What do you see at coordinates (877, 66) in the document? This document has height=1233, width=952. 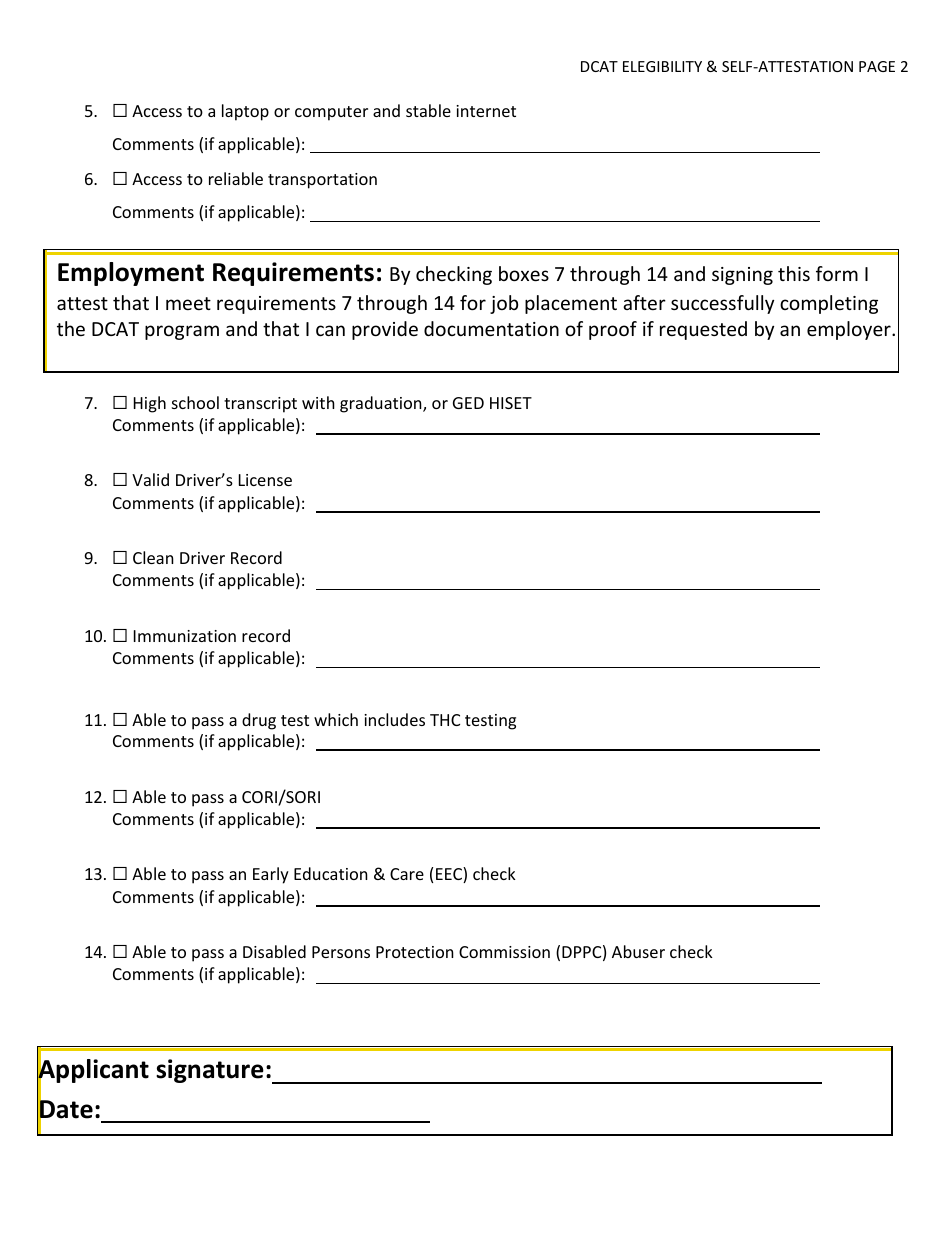 I see `PAGE` at bounding box center [877, 66].
